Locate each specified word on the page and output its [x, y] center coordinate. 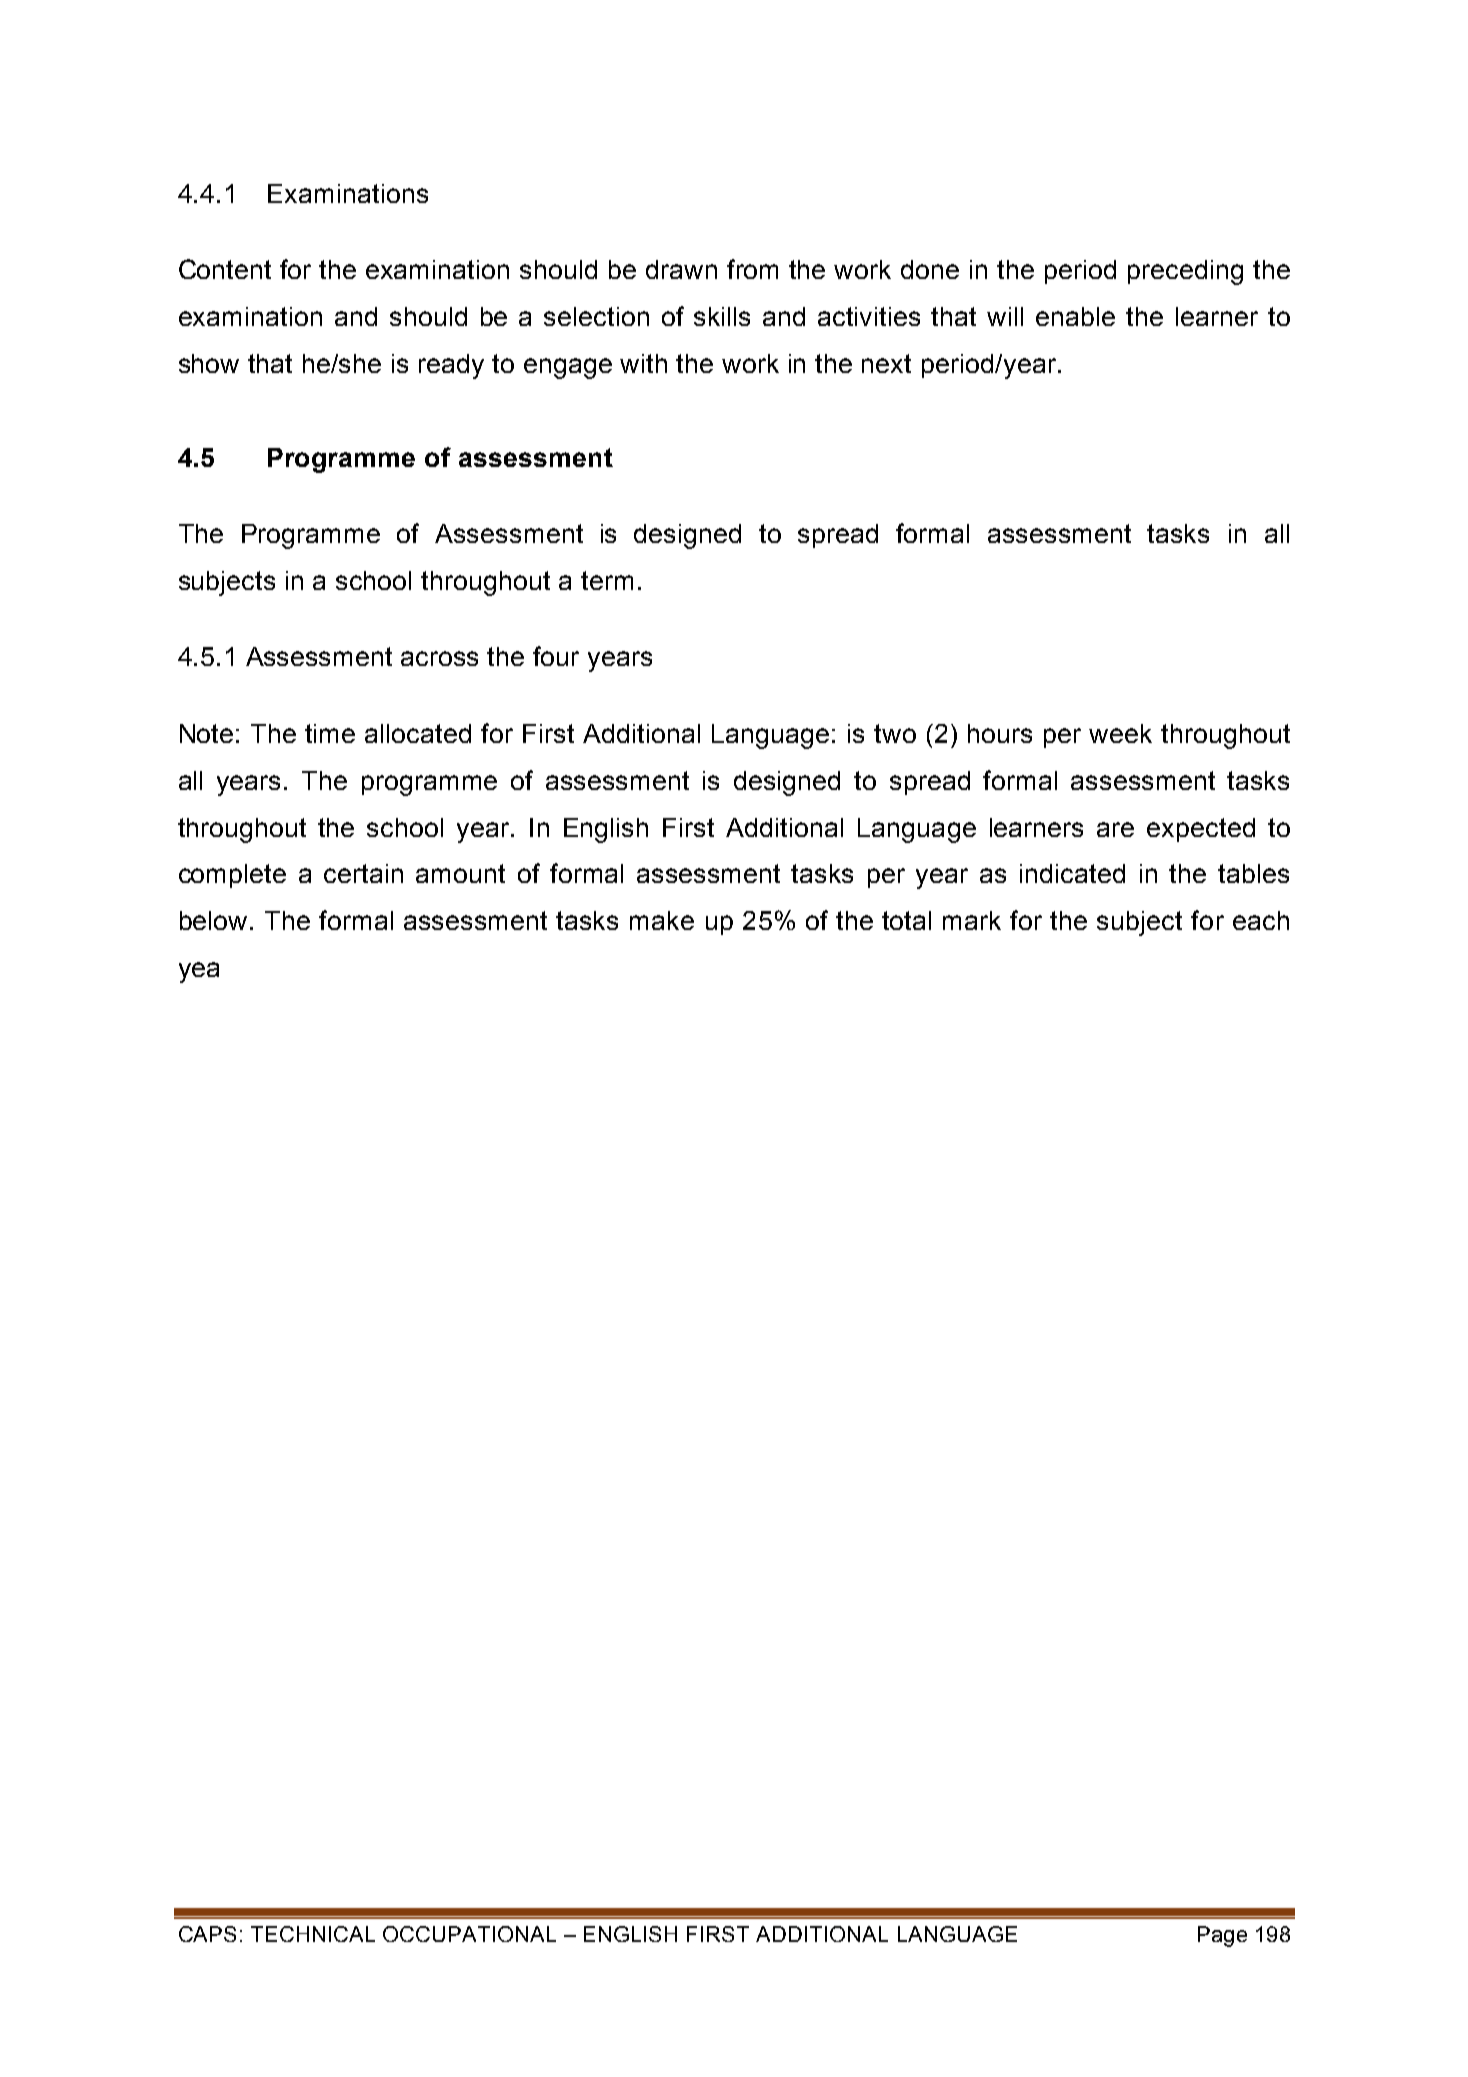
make [662, 920]
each [1261, 920]
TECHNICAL [313, 1934]
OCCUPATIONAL [469, 1934]
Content [225, 269]
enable [1075, 316]
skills [722, 316]
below [213, 920]
